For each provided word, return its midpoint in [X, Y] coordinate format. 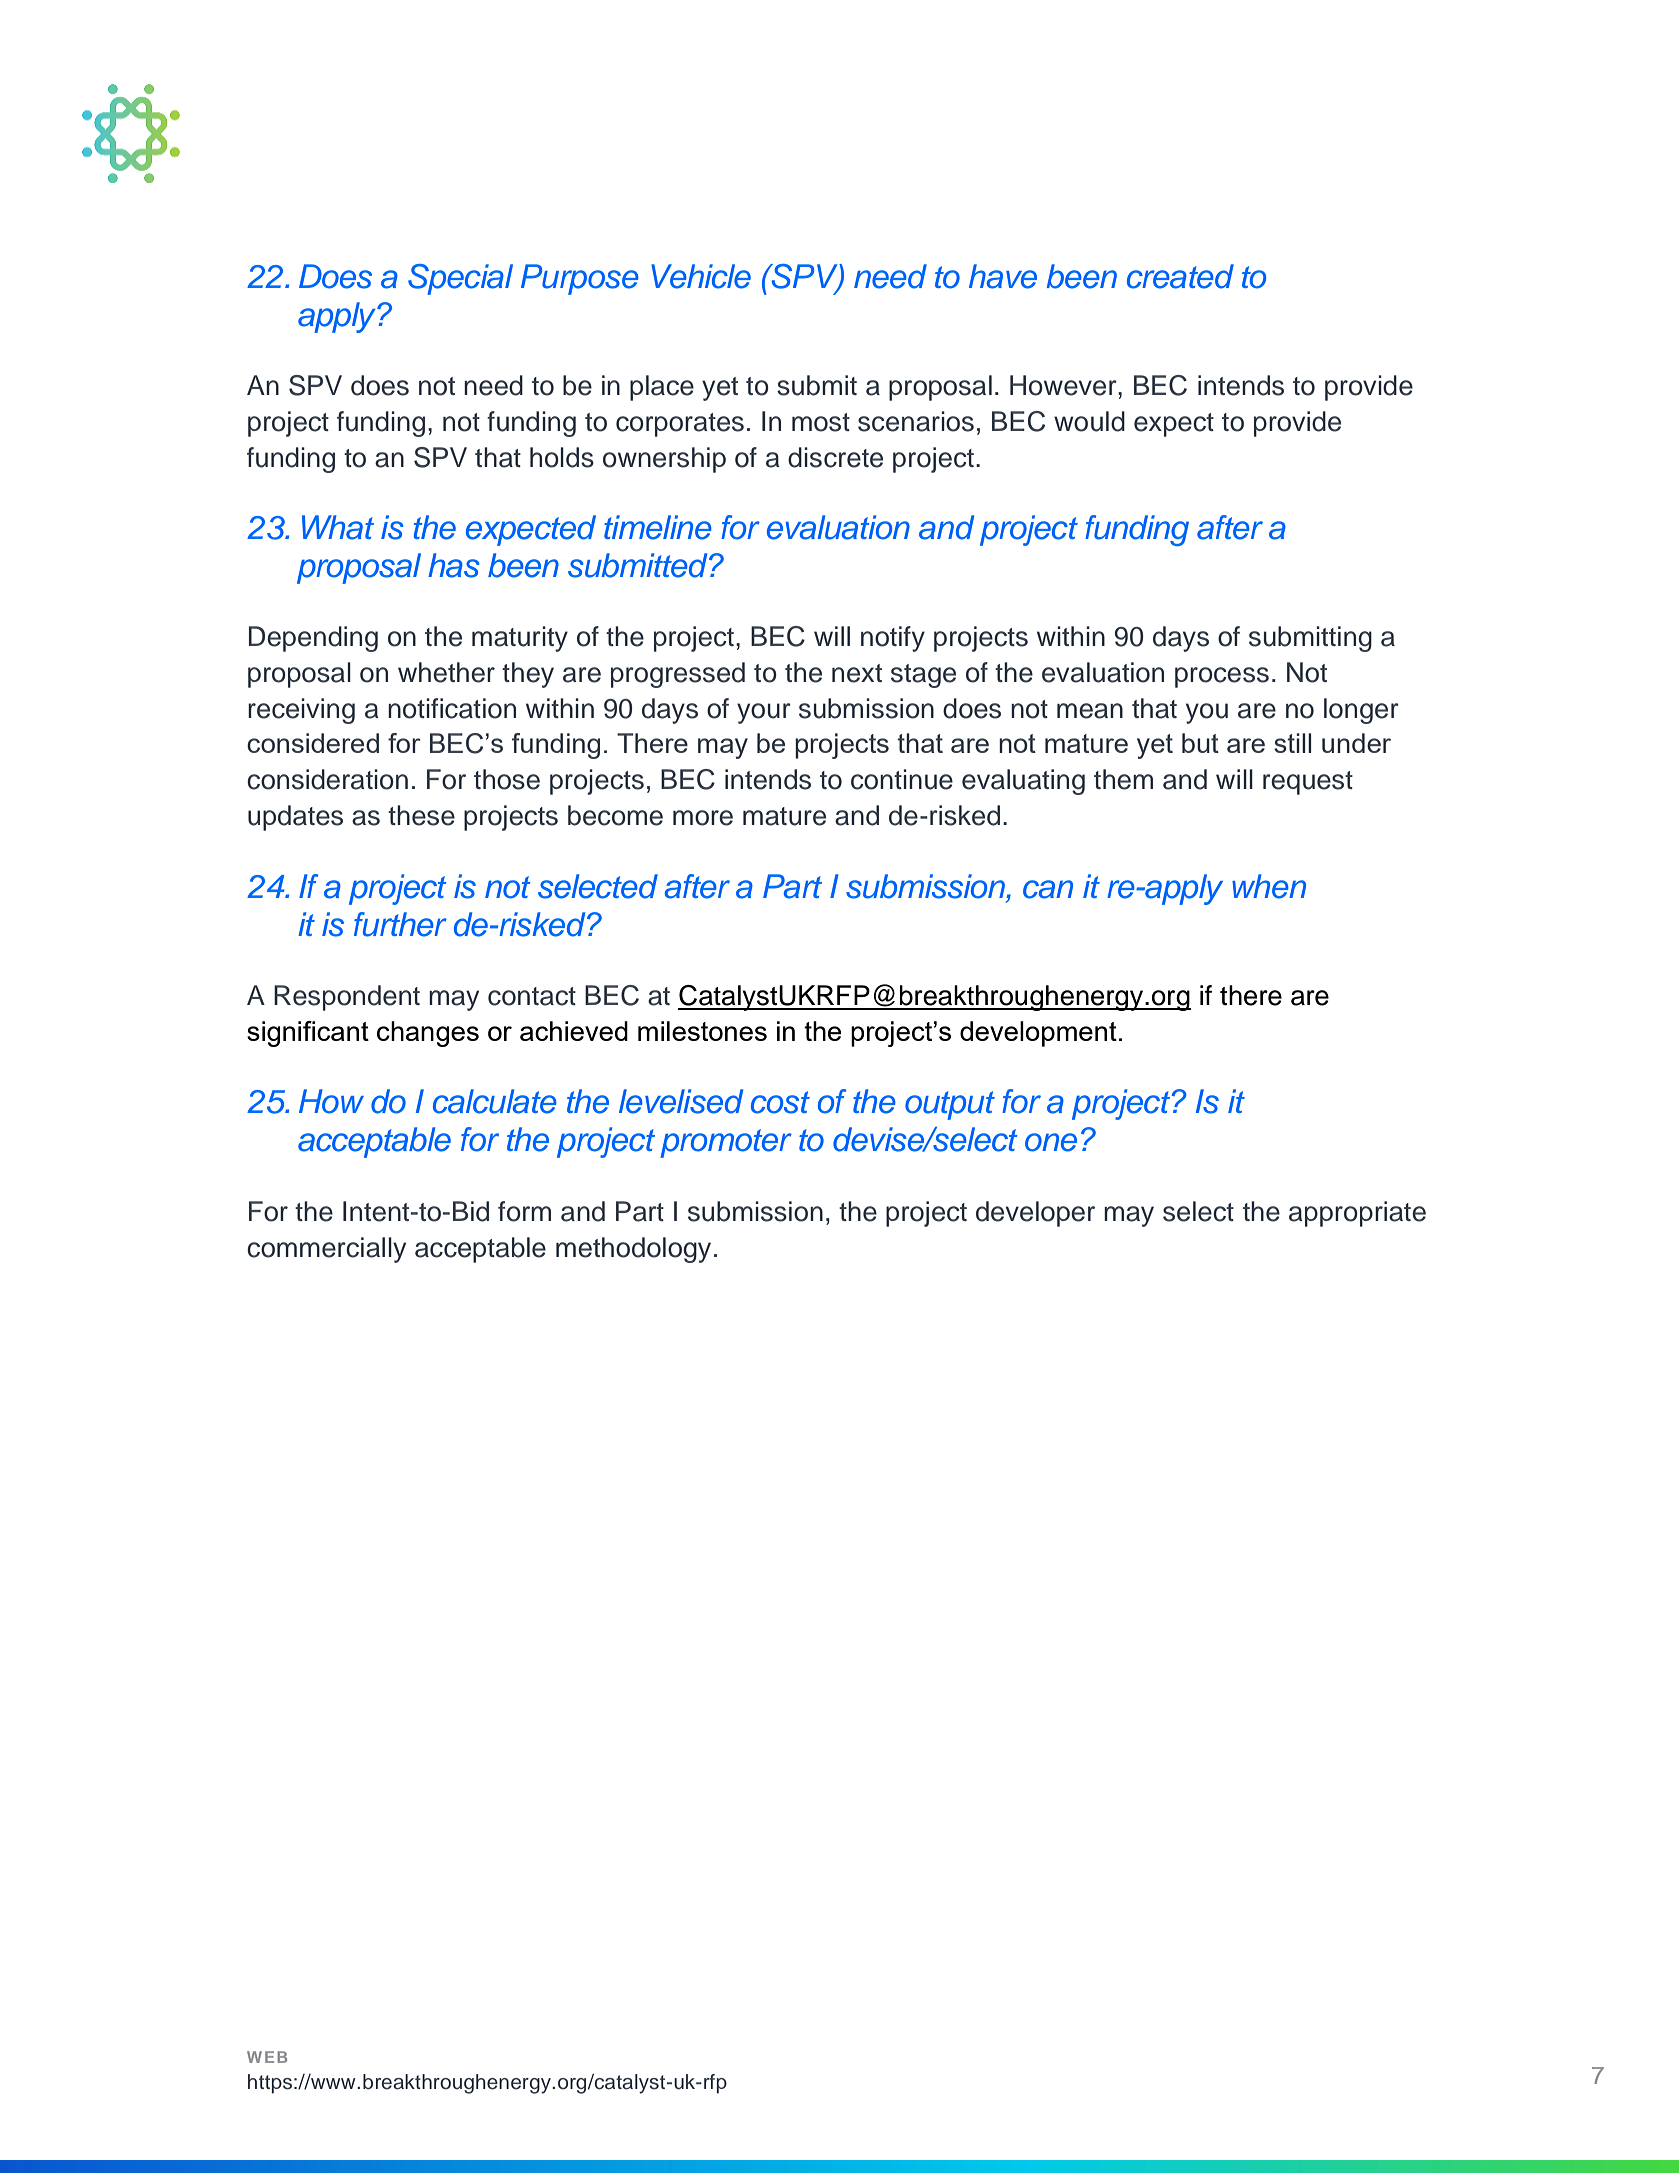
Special [460, 279]
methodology [633, 1250]
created [1180, 276]
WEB [267, 2057]
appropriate [1357, 1214]
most [821, 422]
